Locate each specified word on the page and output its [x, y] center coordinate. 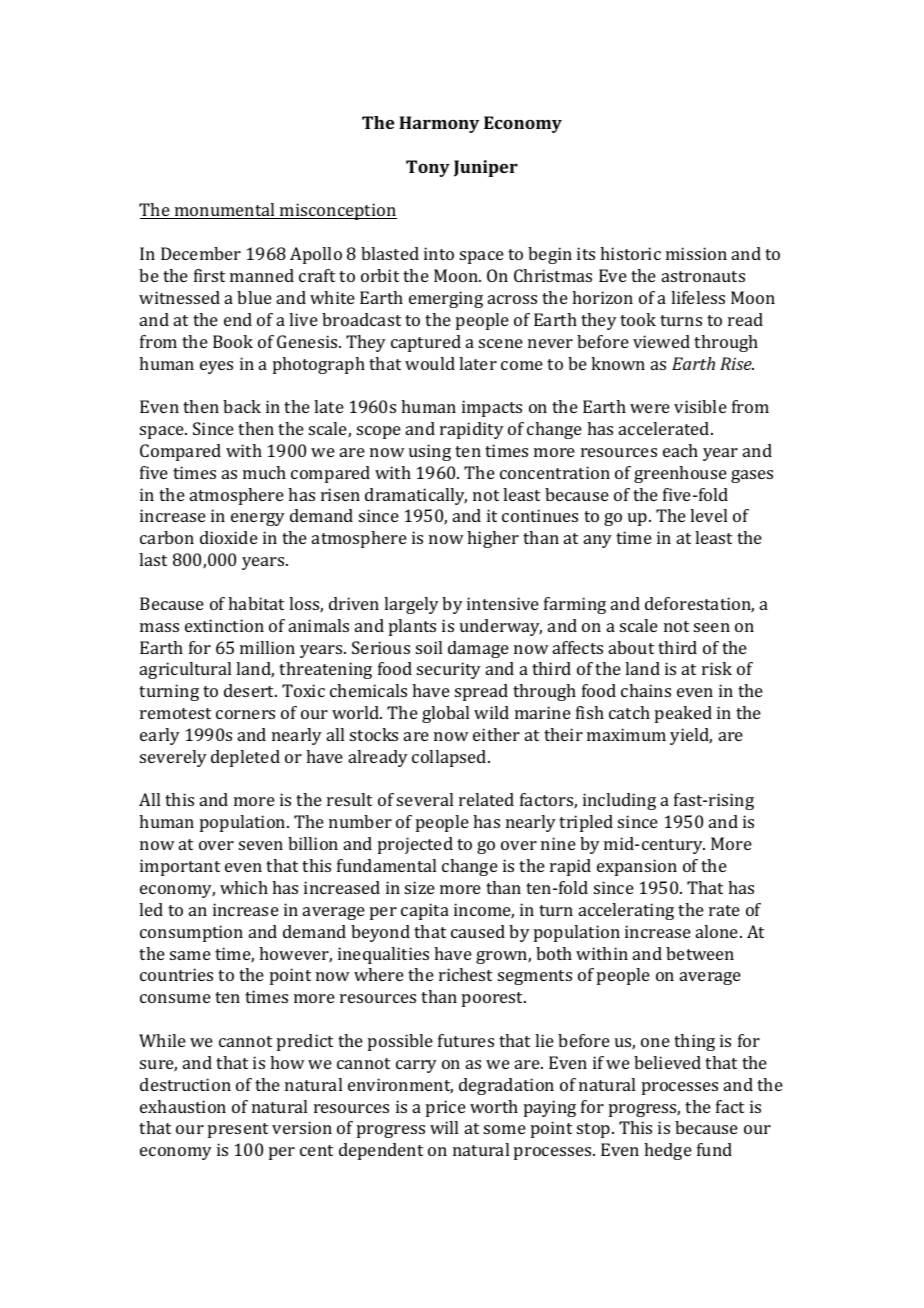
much [264, 472]
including [619, 801]
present [238, 1130]
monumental [225, 211]
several [425, 799]
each [680, 450]
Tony [428, 168]
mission [696, 253]
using [430, 452]
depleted [245, 758]
